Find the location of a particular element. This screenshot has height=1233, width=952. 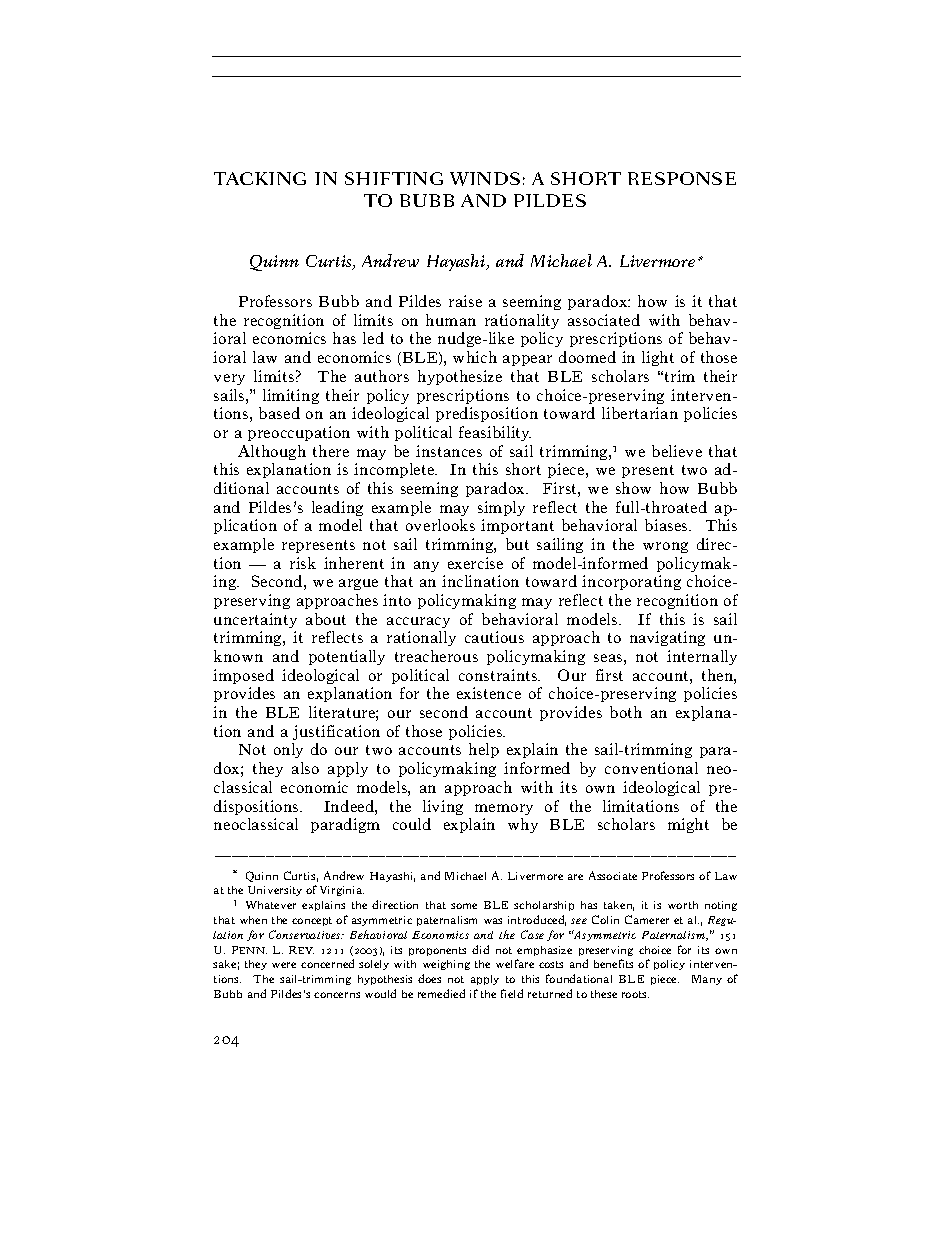

help is located at coordinates (484, 750).
